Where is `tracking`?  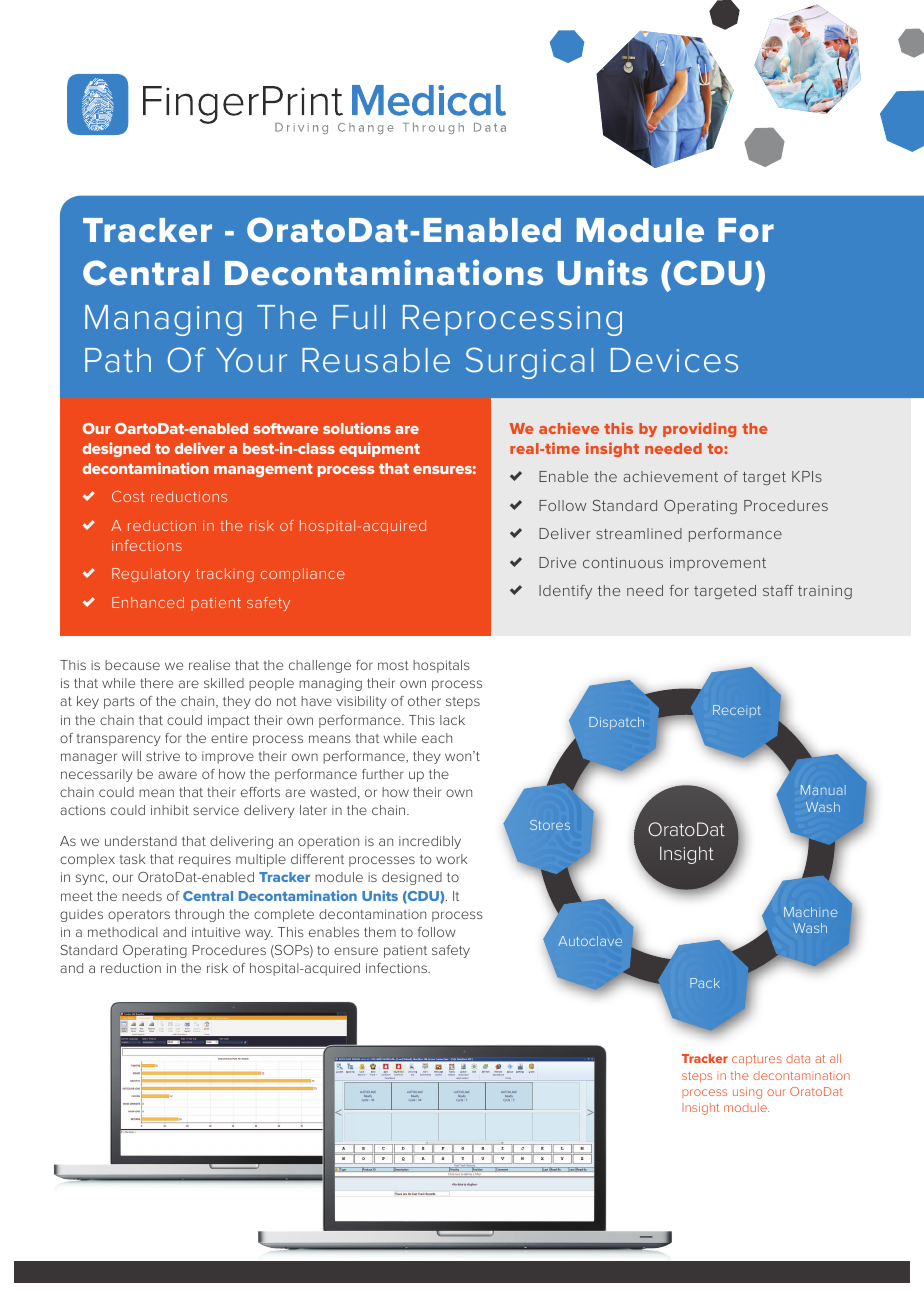
tracking is located at coordinates (225, 575).
